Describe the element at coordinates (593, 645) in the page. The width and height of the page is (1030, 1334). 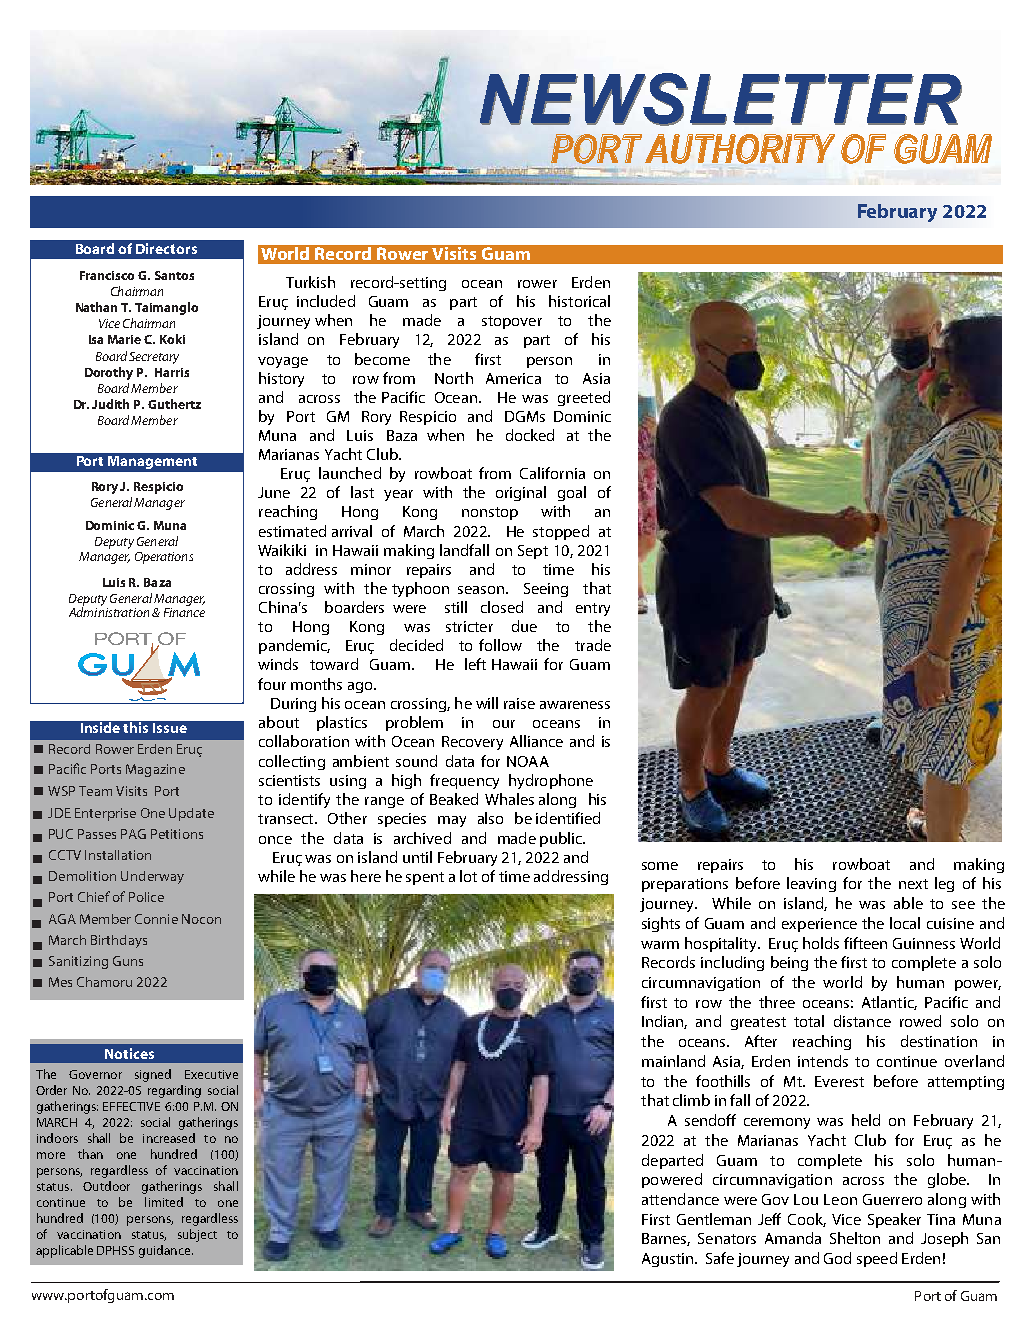
I see `trade` at that location.
